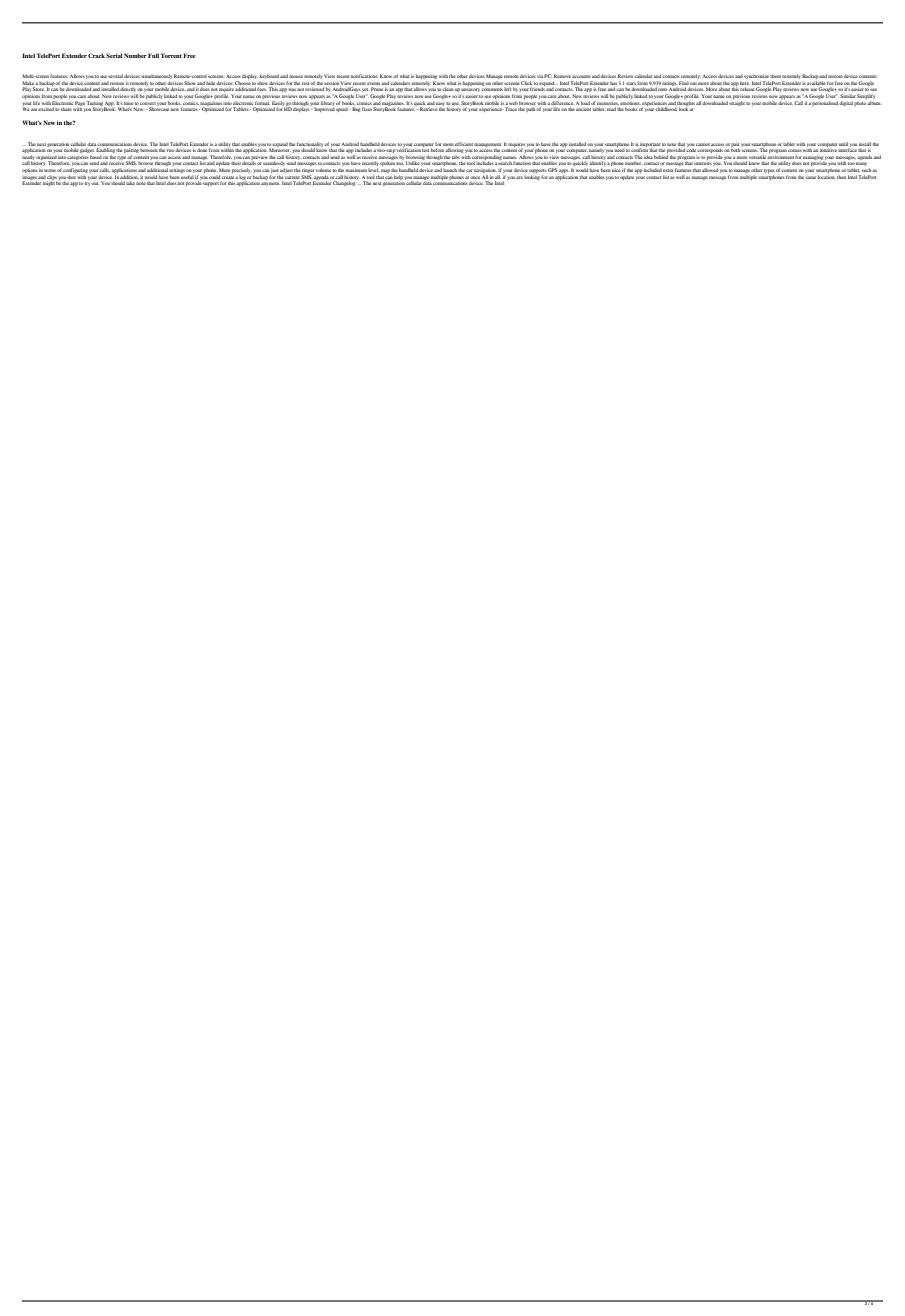 The width and height of the screenshot is (905, 1316). I want to click on Click, so click(526, 83).
